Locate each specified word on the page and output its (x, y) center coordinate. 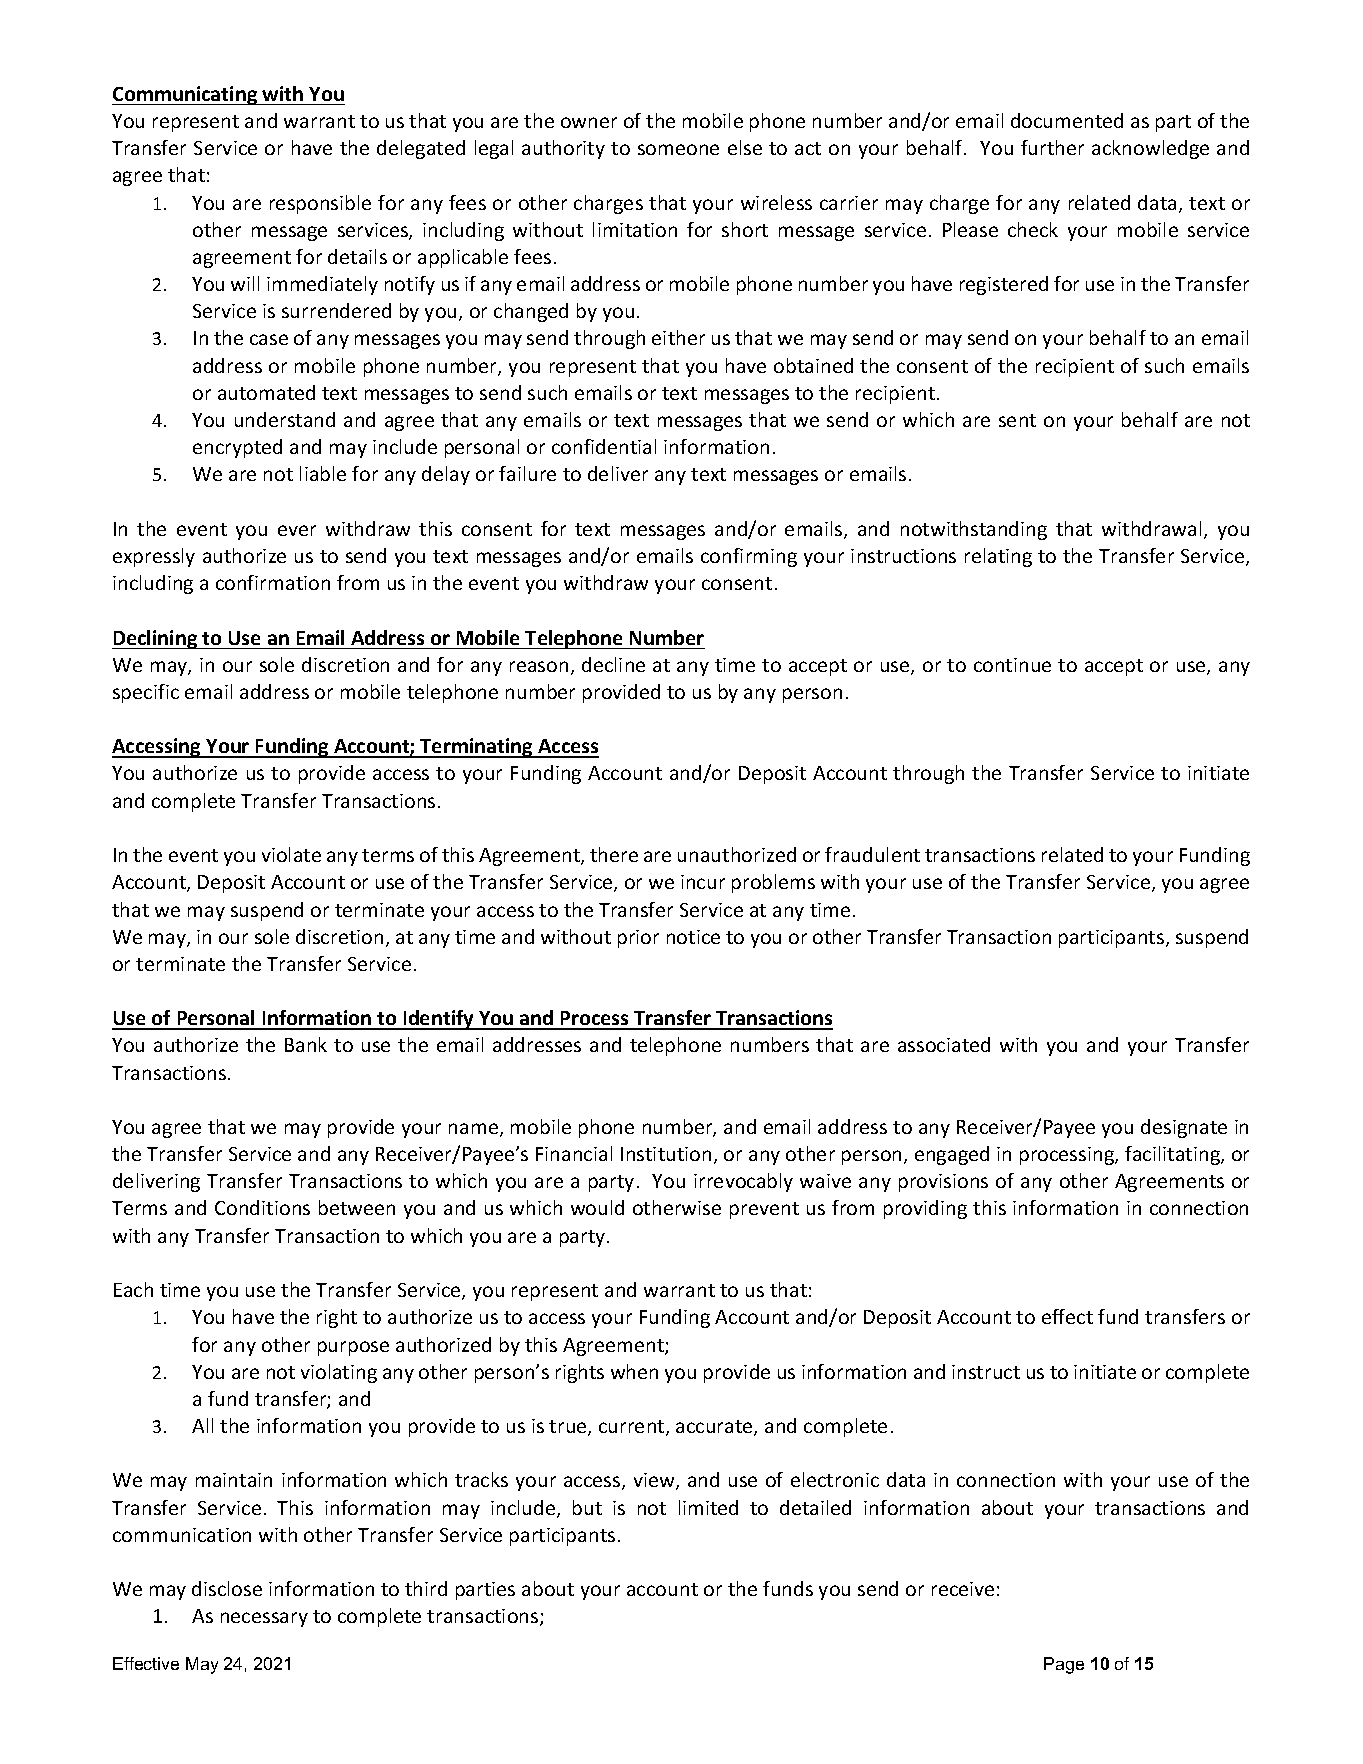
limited (708, 1507)
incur (703, 882)
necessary (264, 1619)
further (1052, 147)
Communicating (186, 95)
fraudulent (872, 854)
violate (291, 854)
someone (678, 149)
